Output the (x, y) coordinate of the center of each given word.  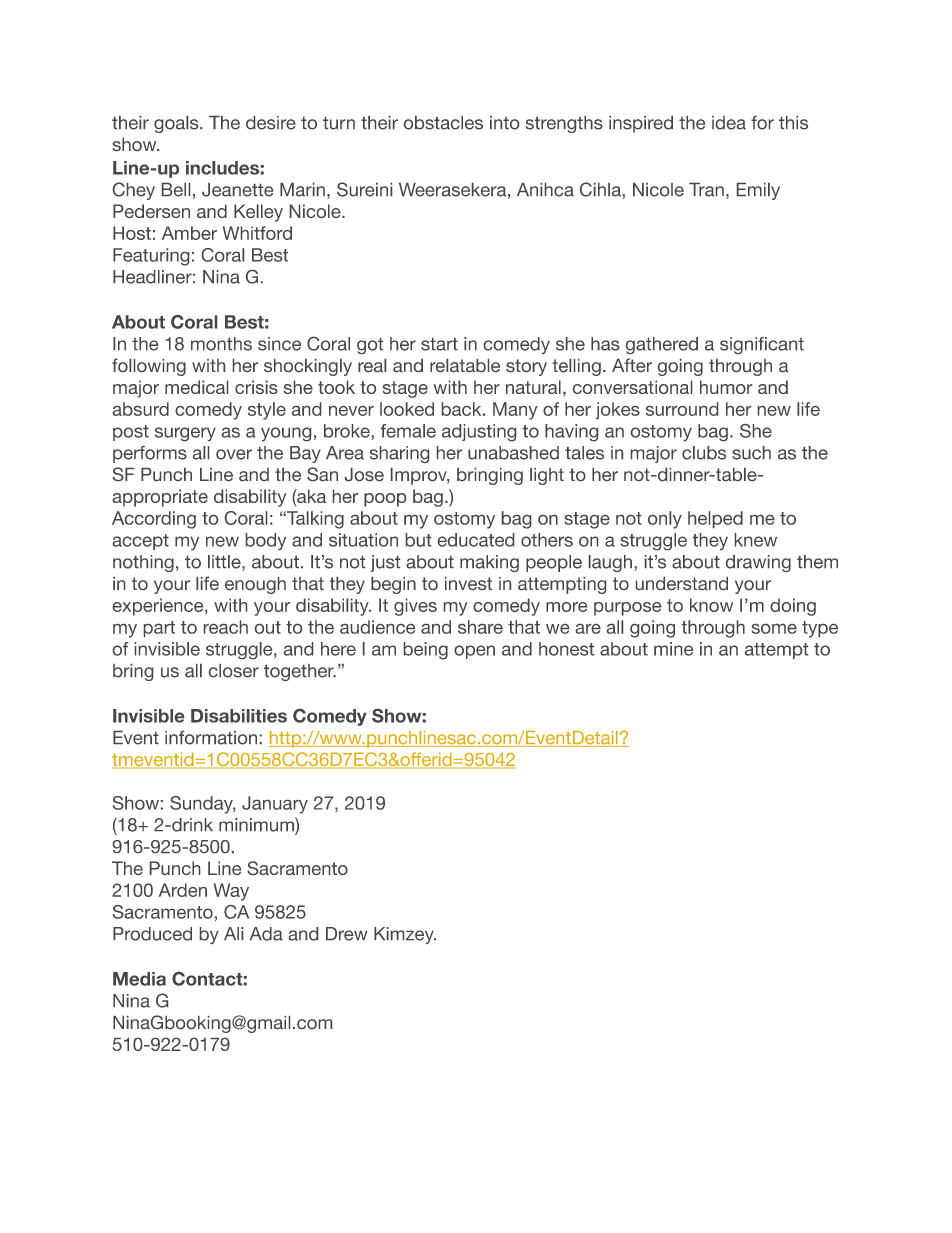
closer (234, 671)
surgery (185, 434)
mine (673, 649)
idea (729, 123)
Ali (233, 933)
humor (726, 387)
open (474, 652)
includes (222, 168)
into (504, 123)
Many (515, 411)
